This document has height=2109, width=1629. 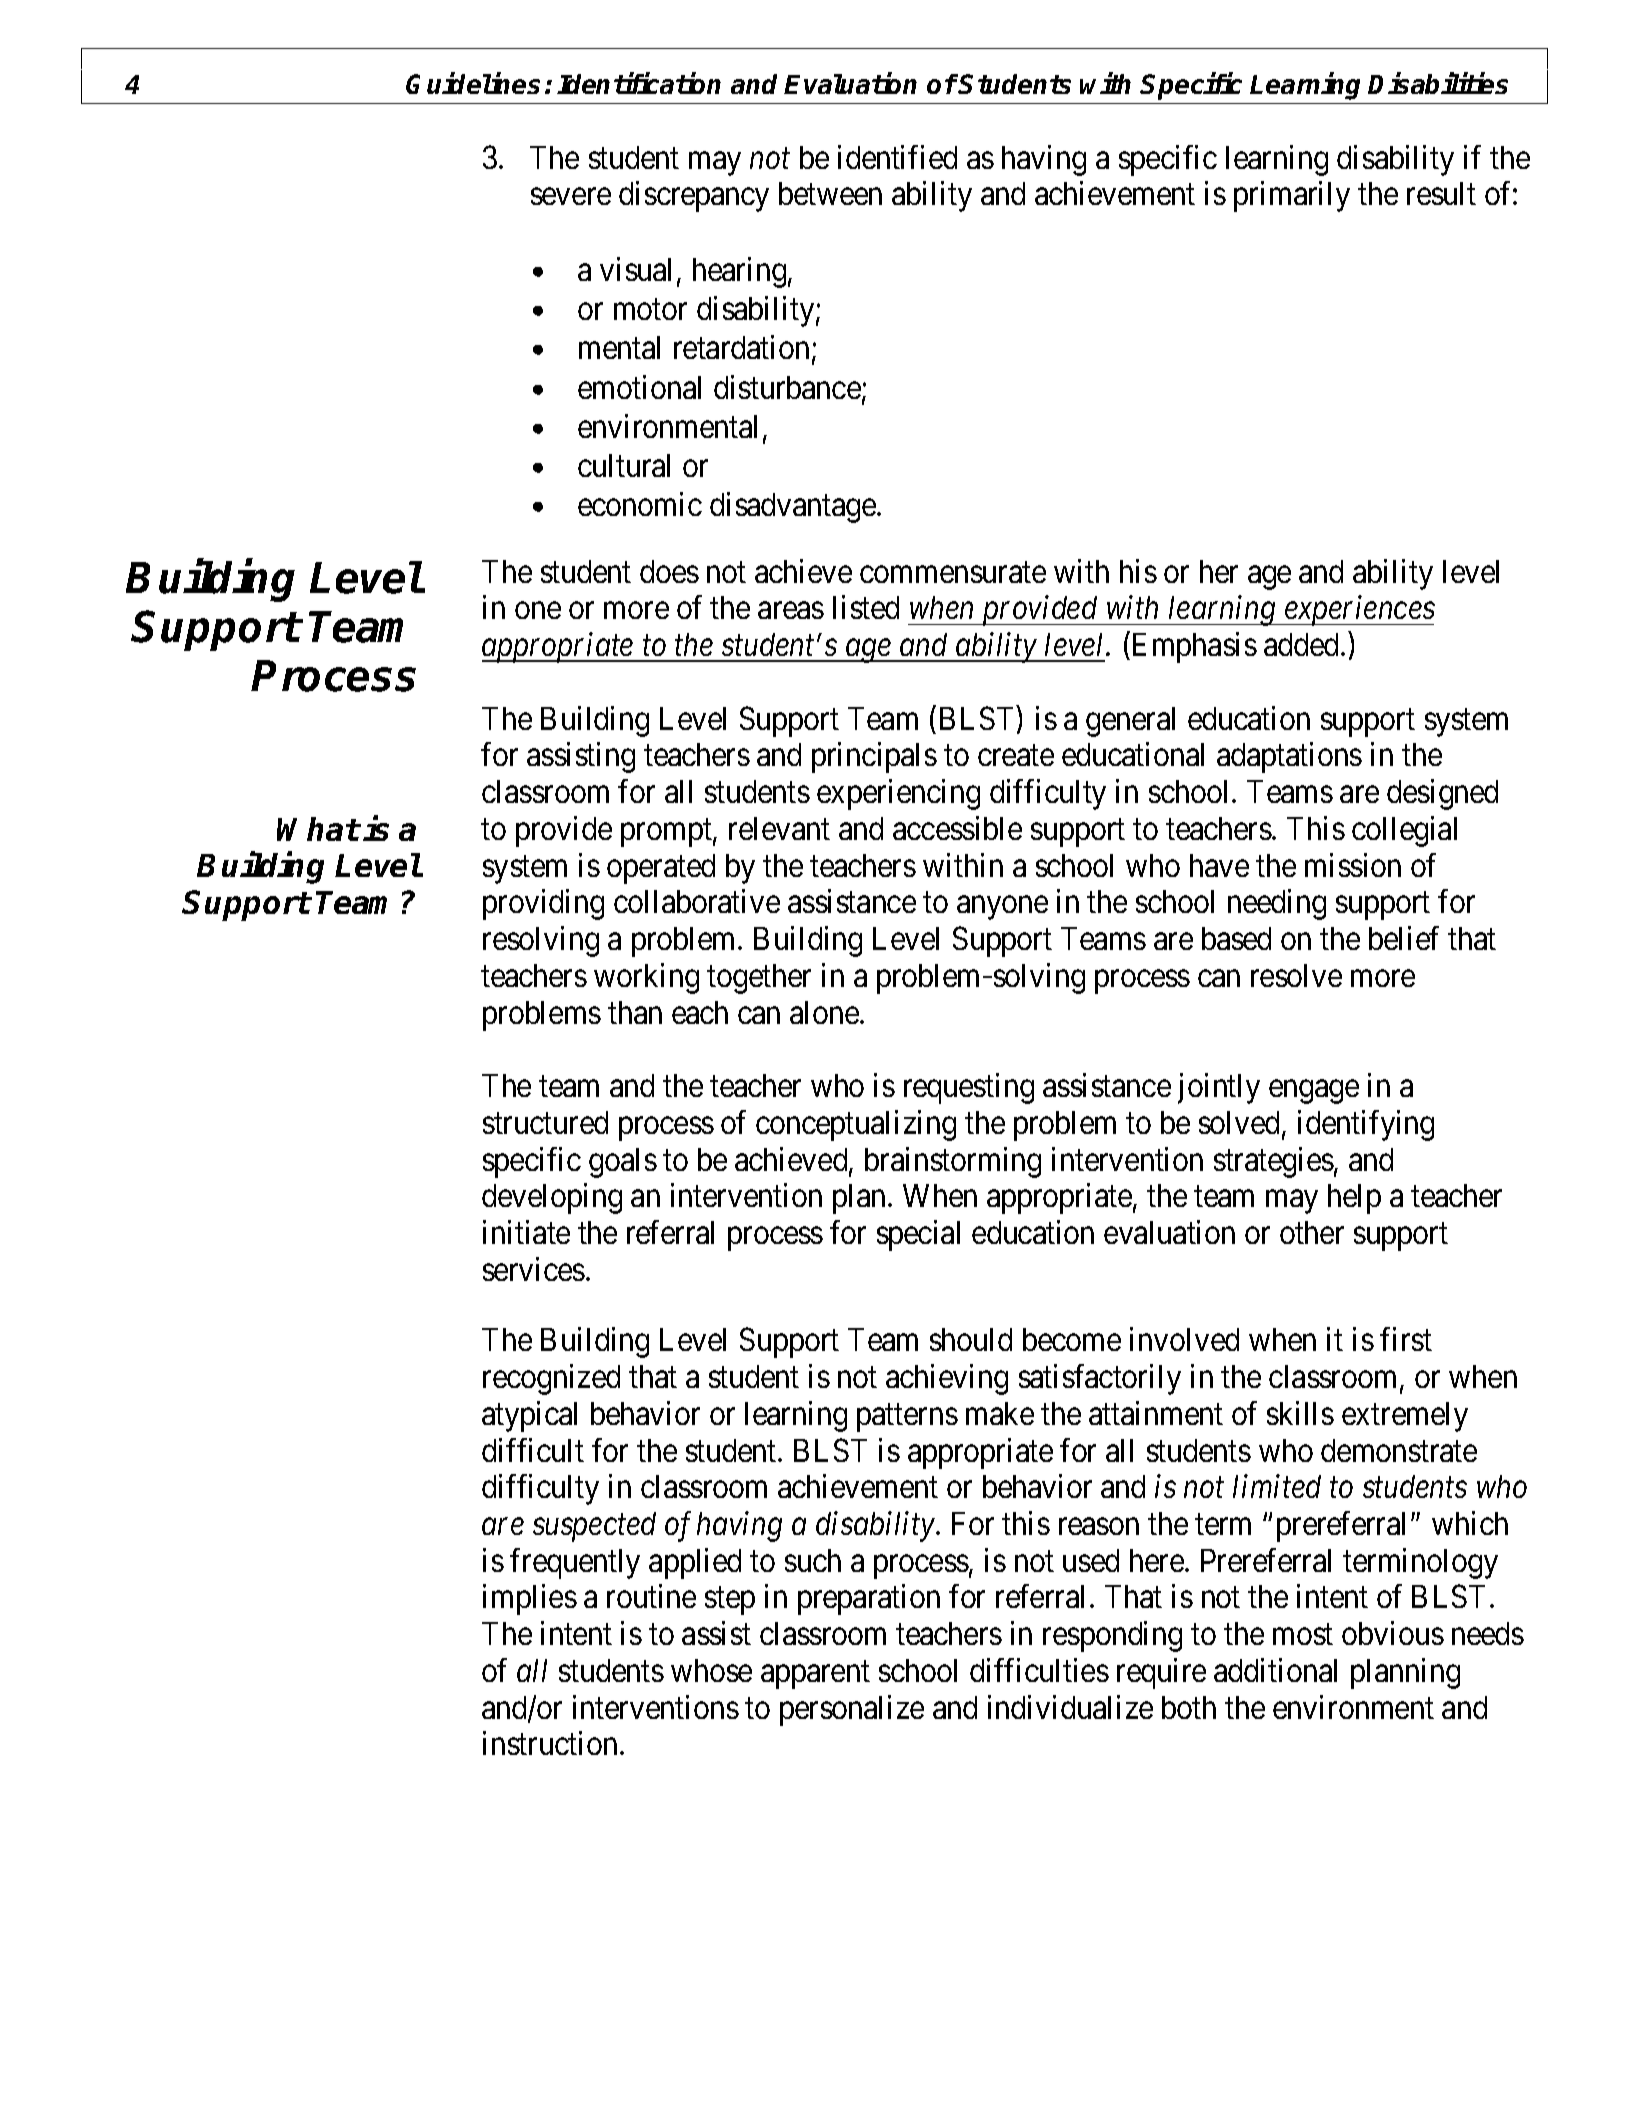 What do you see at coordinates (953, 1162) in the document?
I see `brainstorming` at bounding box center [953, 1162].
